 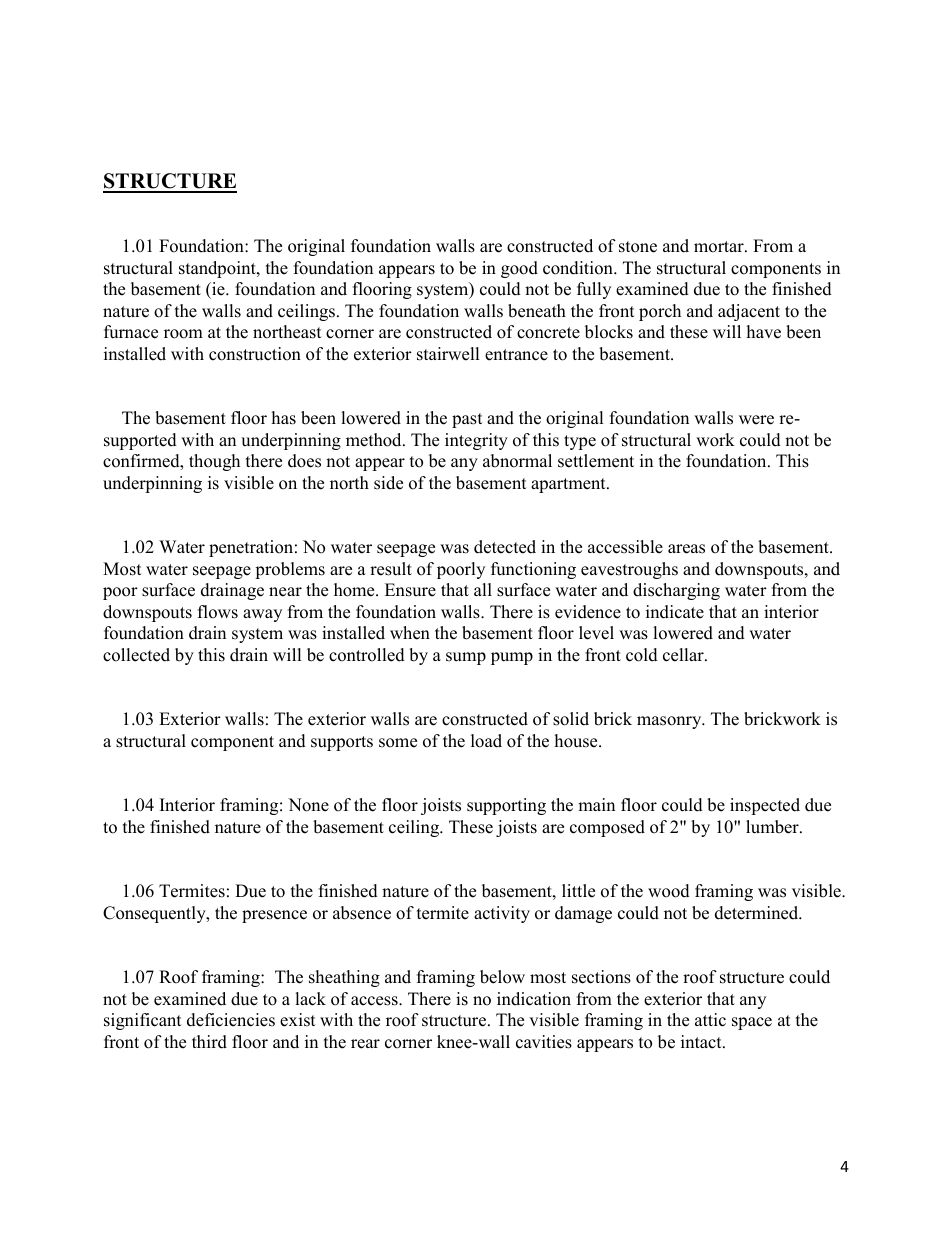 I want to click on below, so click(x=502, y=977).
